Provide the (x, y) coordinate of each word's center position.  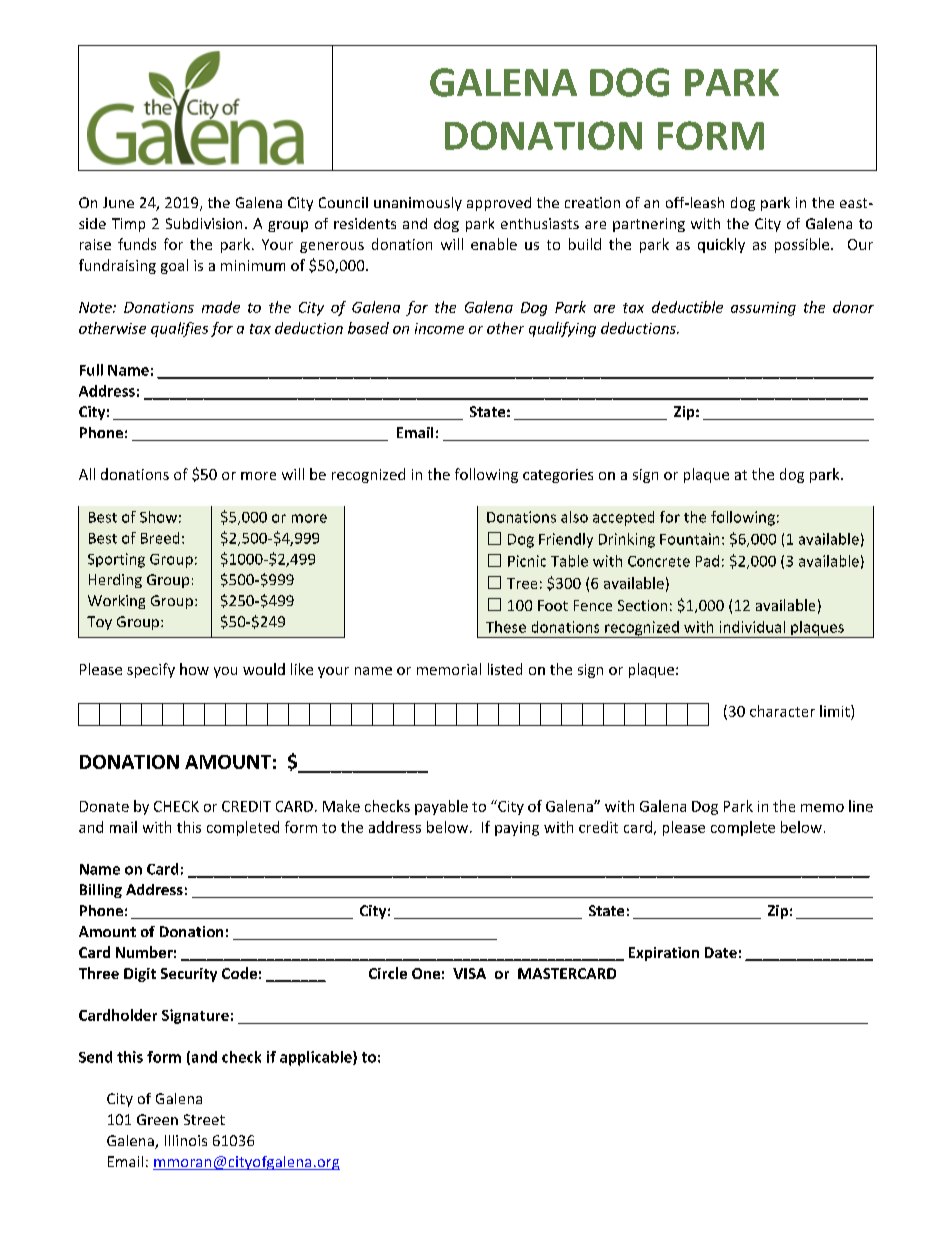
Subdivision (204, 223)
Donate (104, 806)
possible (803, 245)
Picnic (527, 561)
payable (441, 807)
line (861, 806)
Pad (707, 561)
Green (157, 1119)
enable (494, 244)
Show (158, 517)
